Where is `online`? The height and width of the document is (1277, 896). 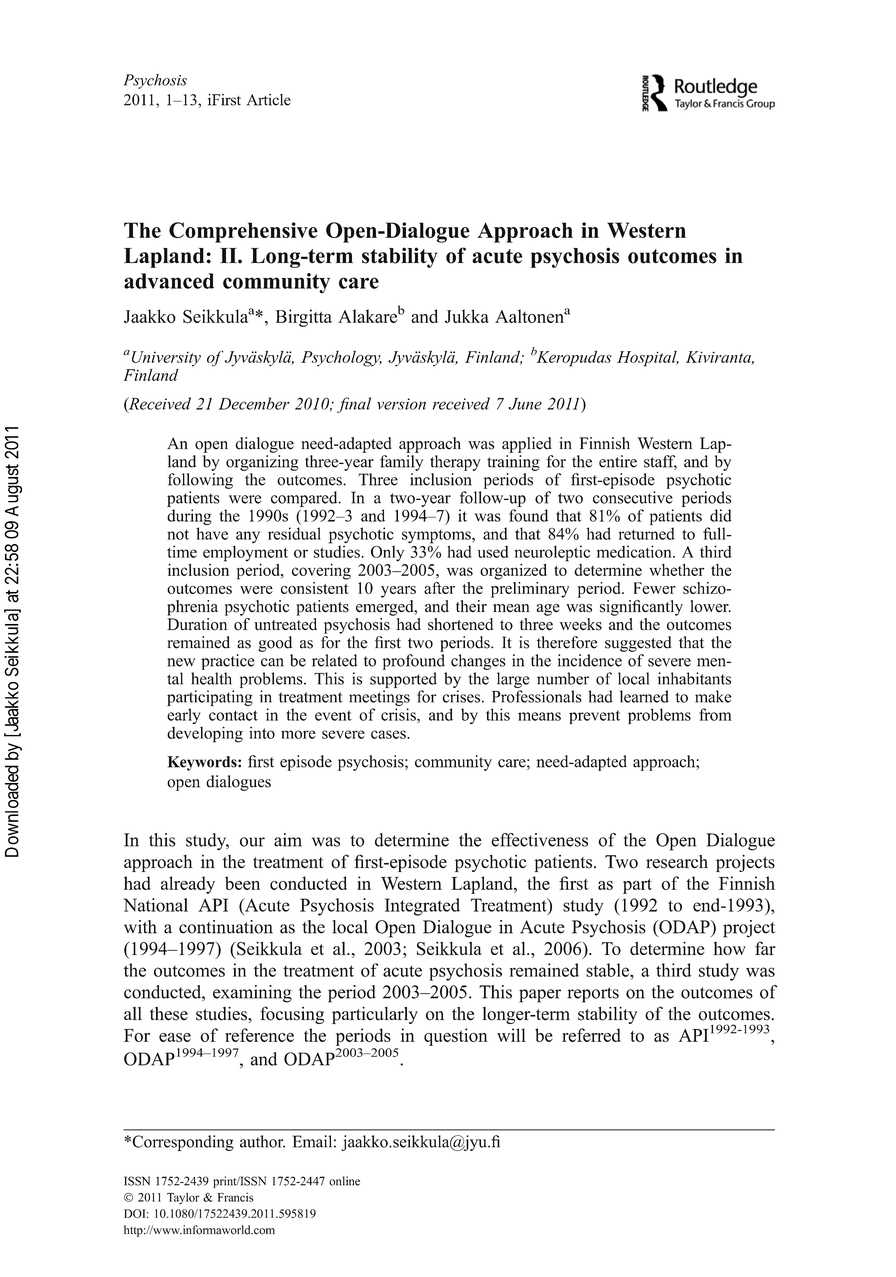 online is located at coordinates (344, 1181).
